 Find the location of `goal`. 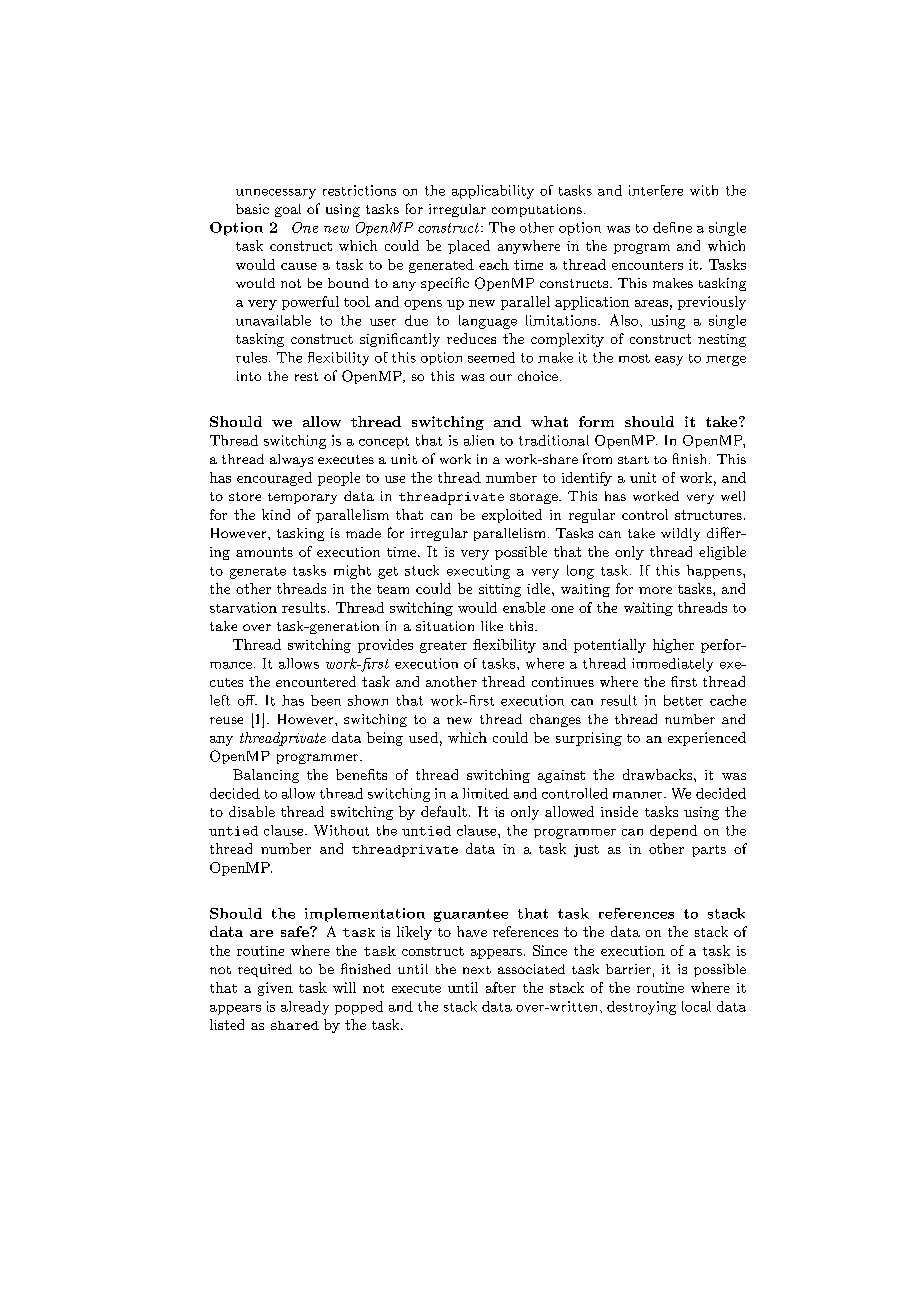

goal is located at coordinates (288, 210).
